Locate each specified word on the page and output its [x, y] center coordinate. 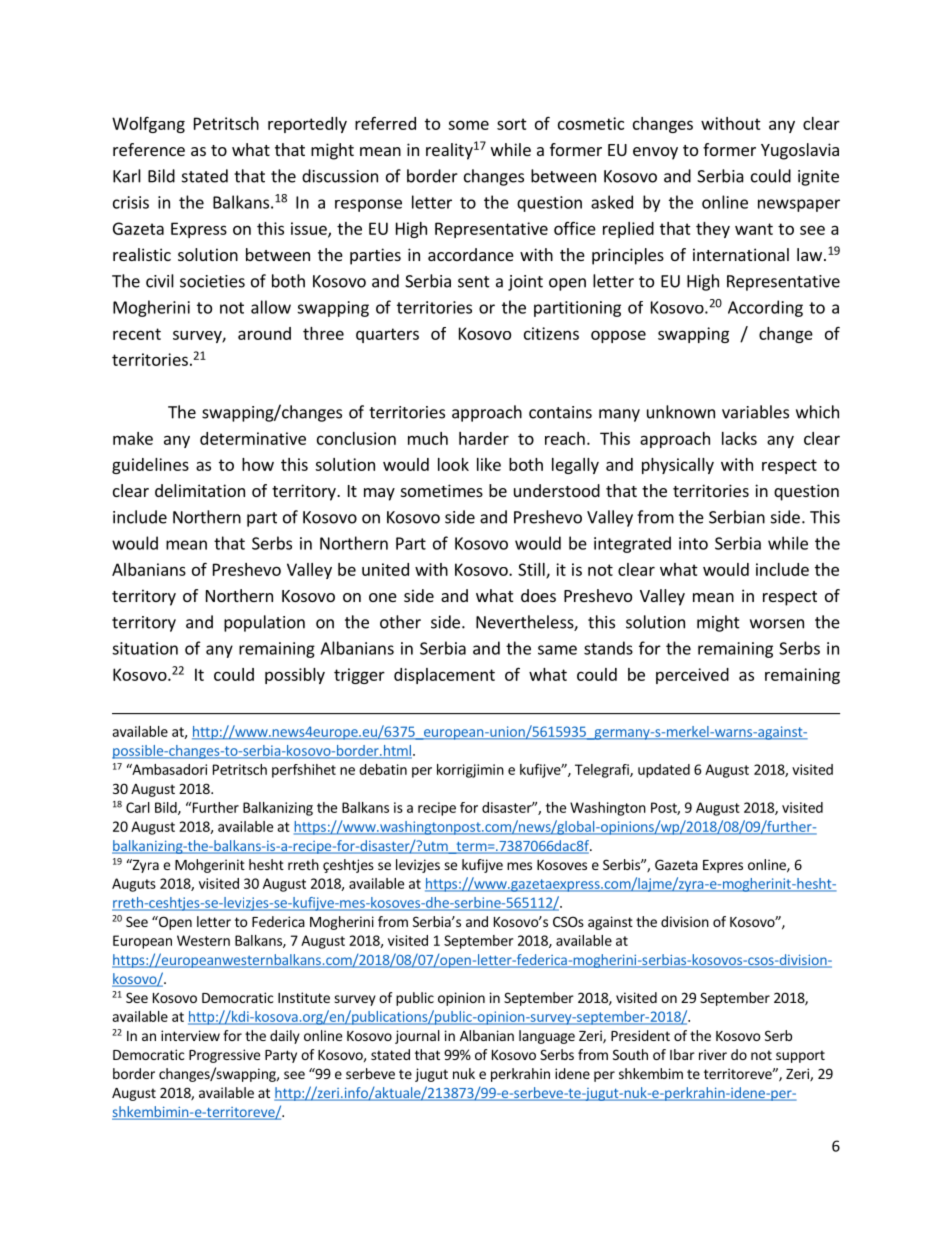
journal [417, 1037]
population [264, 623]
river [713, 1054]
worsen [777, 624]
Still [532, 570]
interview [190, 1035]
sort [512, 124]
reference [149, 149]
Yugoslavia [800, 151]
